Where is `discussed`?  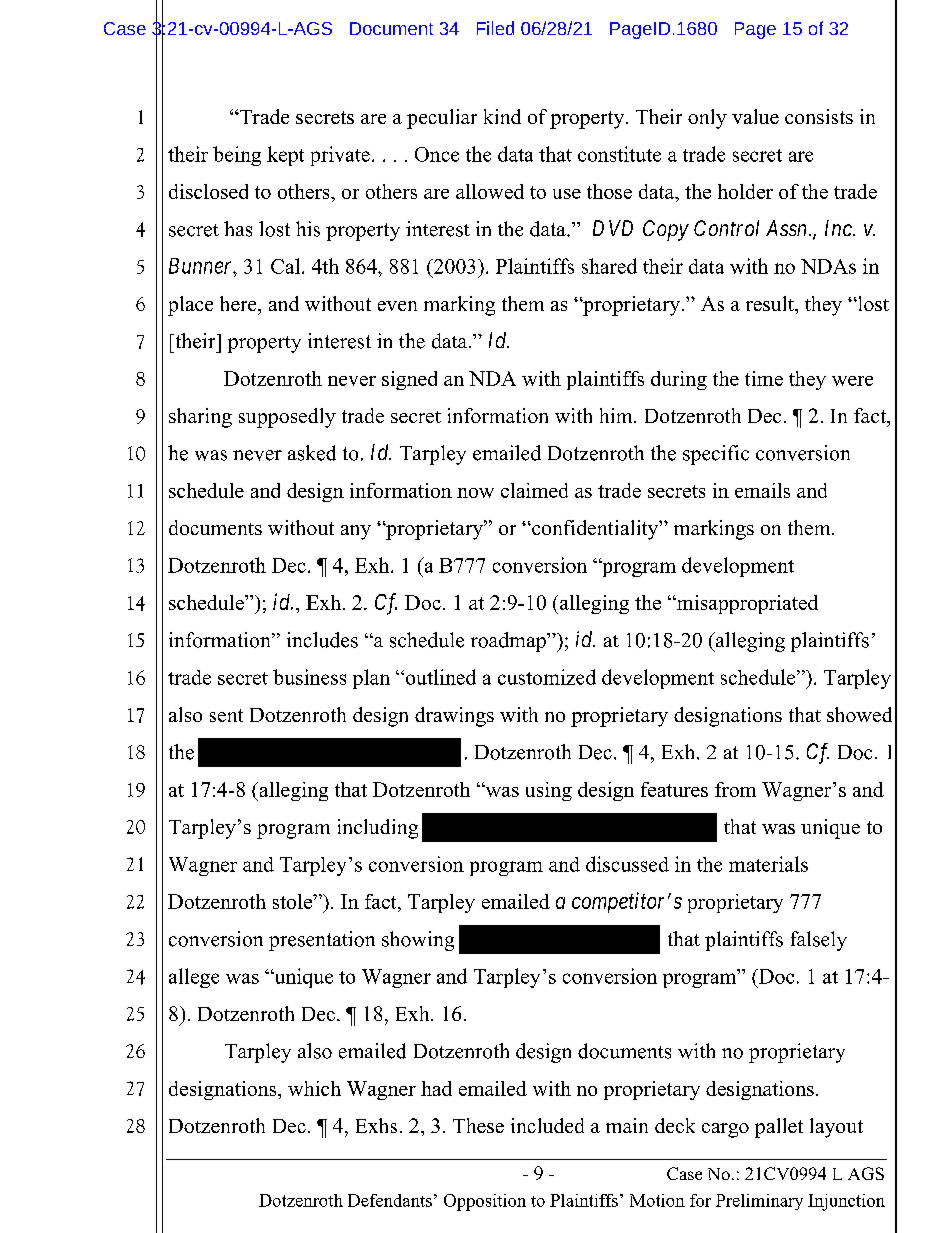
discussed is located at coordinates (627, 864).
